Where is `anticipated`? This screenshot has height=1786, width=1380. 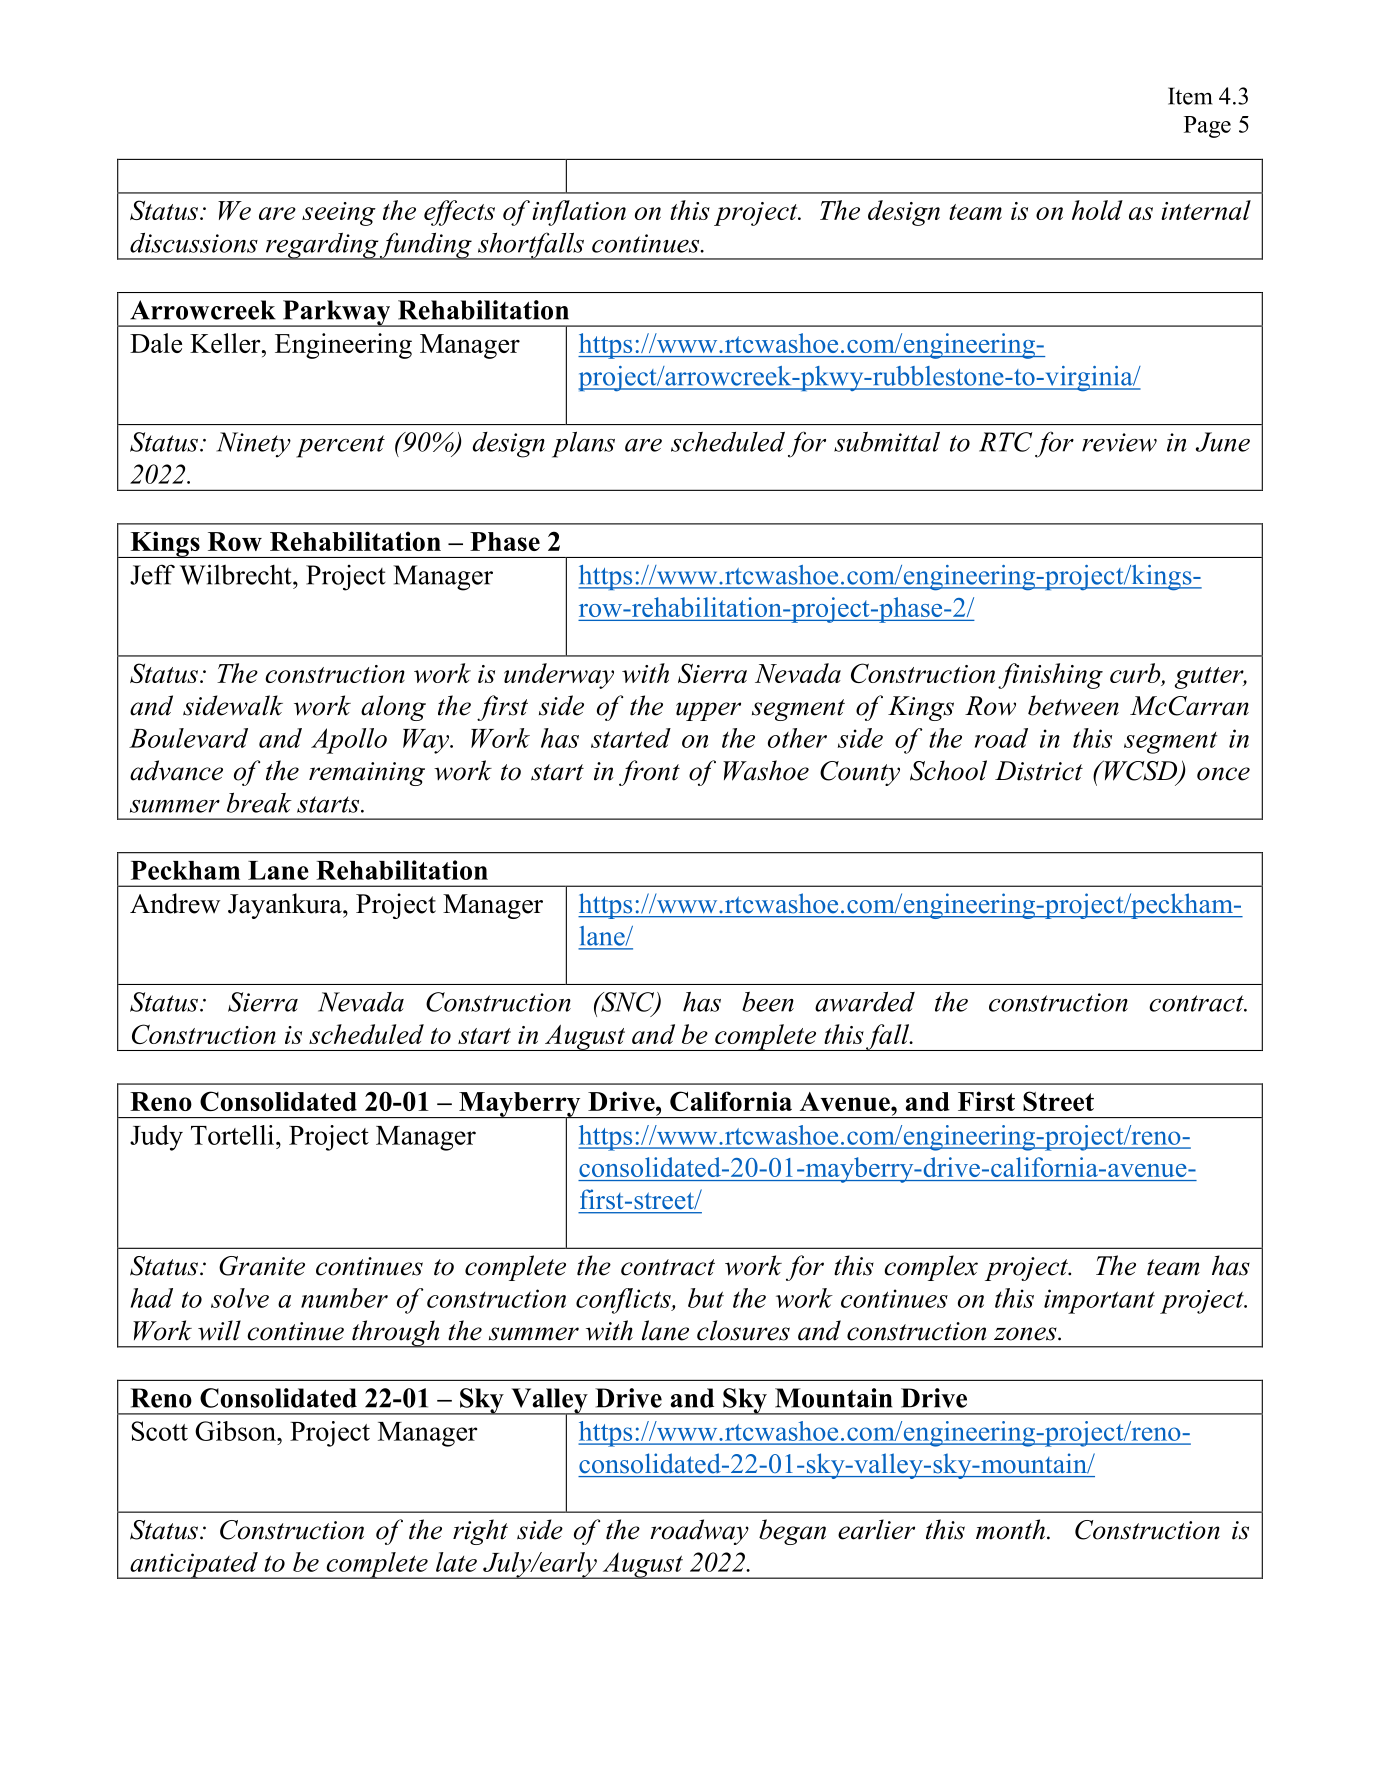
anticipated is located at coordinates (194, 1565).
